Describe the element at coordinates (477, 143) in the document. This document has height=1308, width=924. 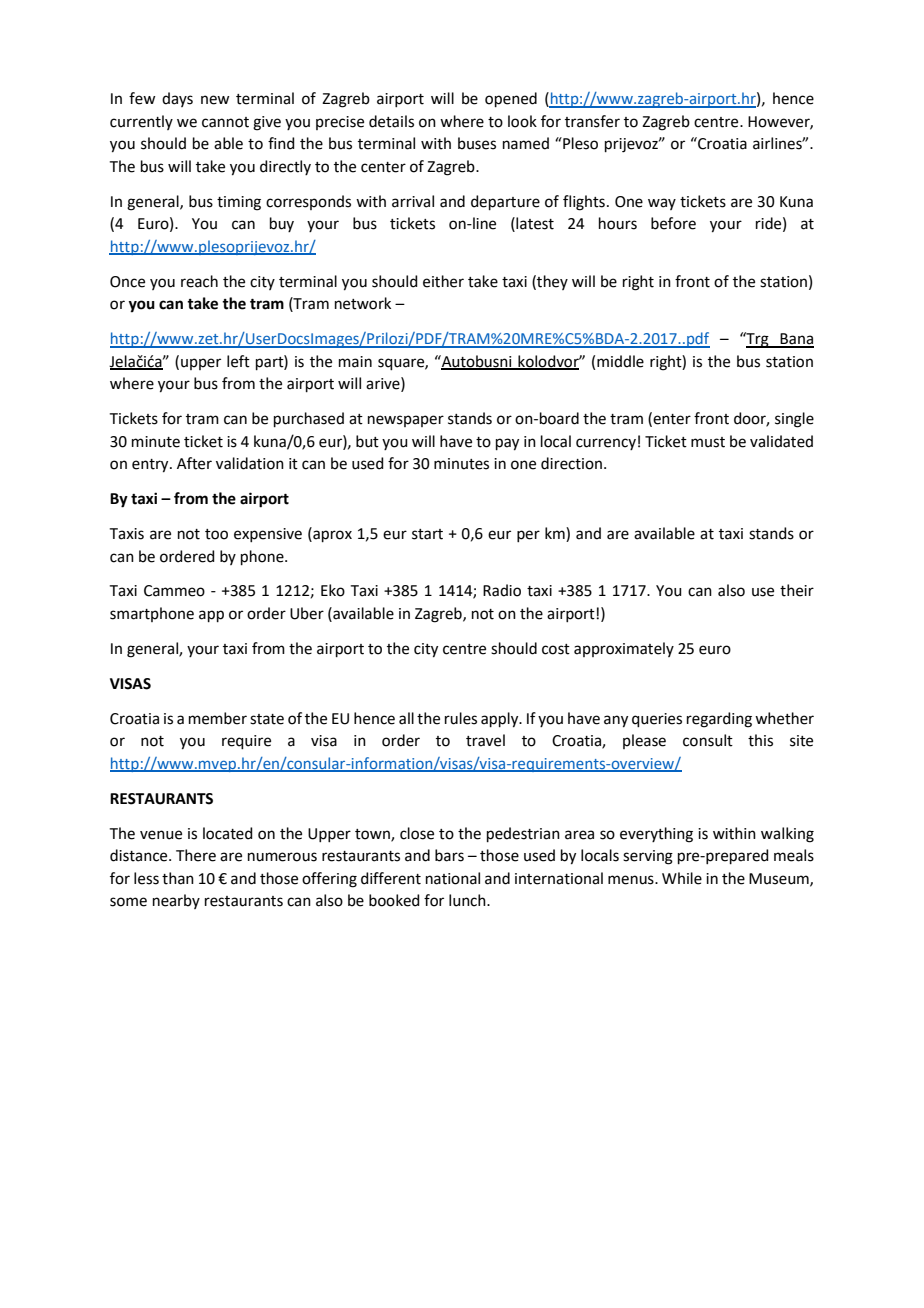
I see `buses` at that location.
